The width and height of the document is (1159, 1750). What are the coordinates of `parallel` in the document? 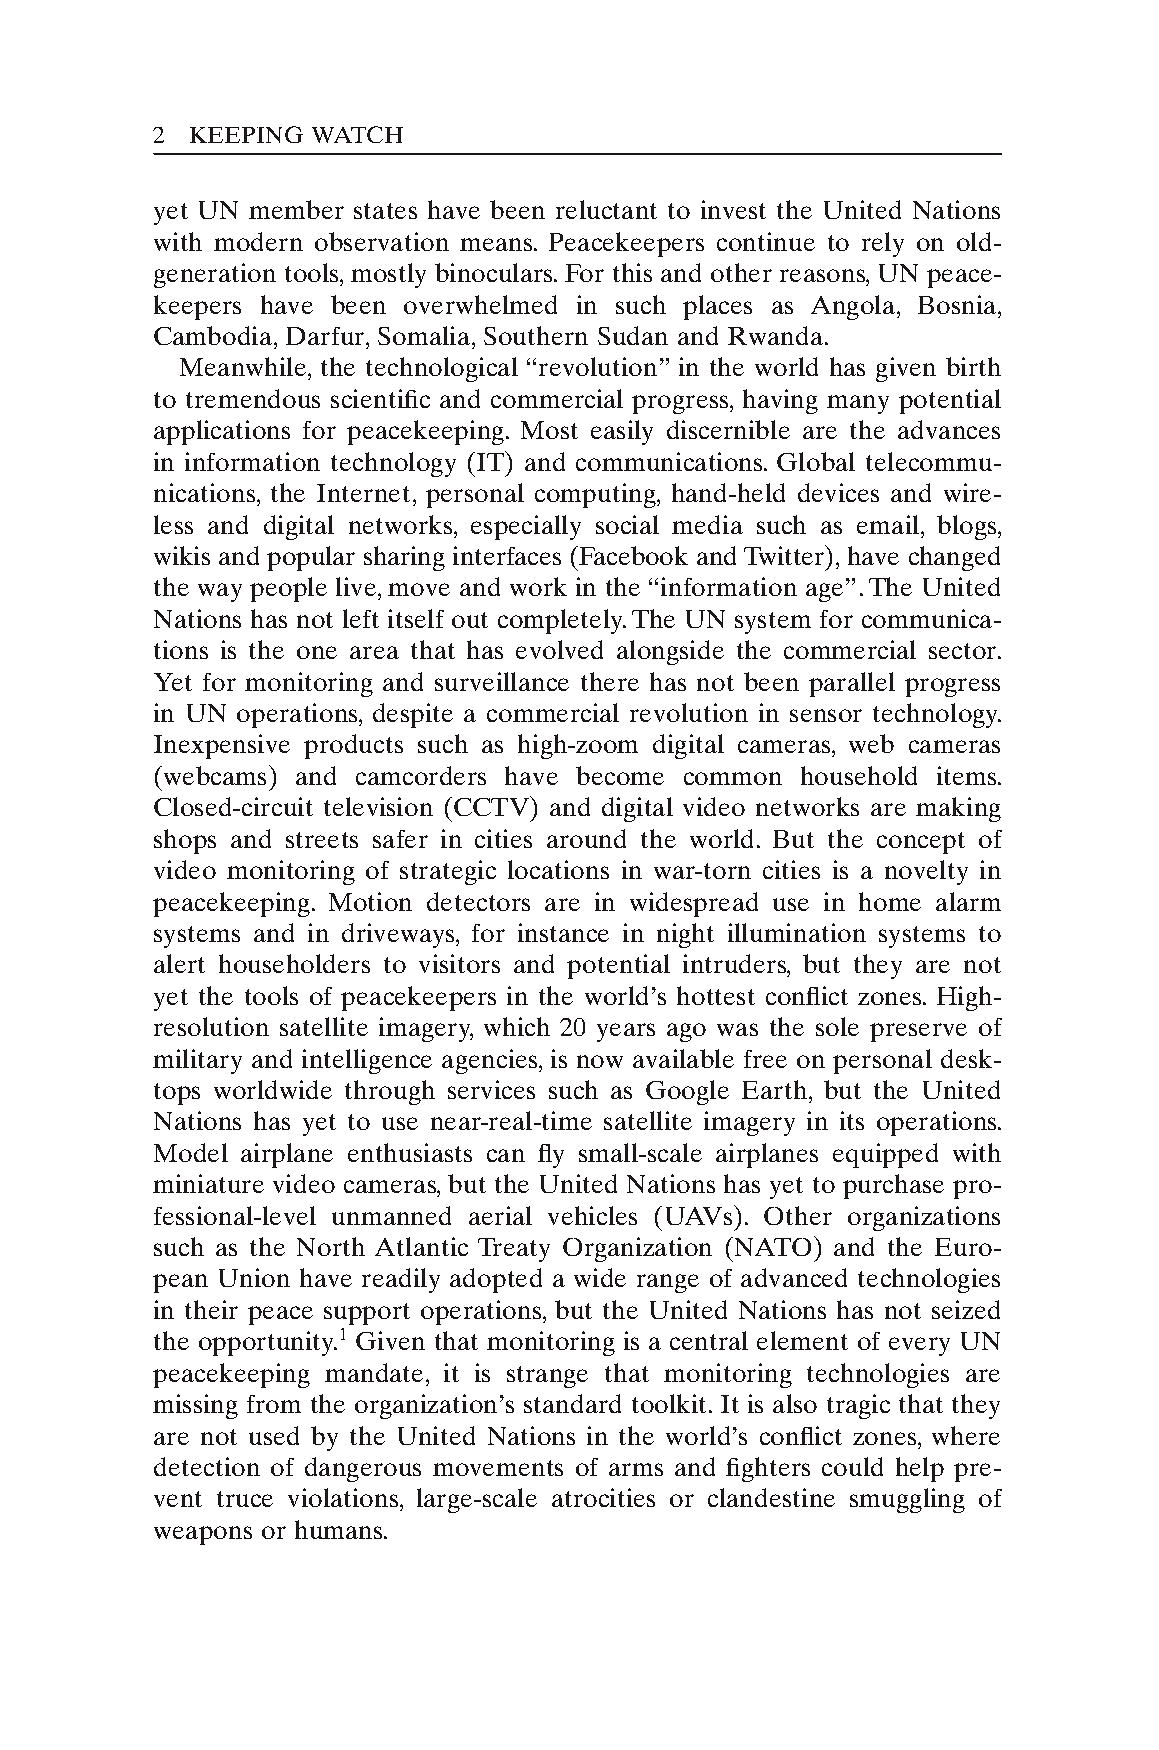 It's located at (852, 684).
